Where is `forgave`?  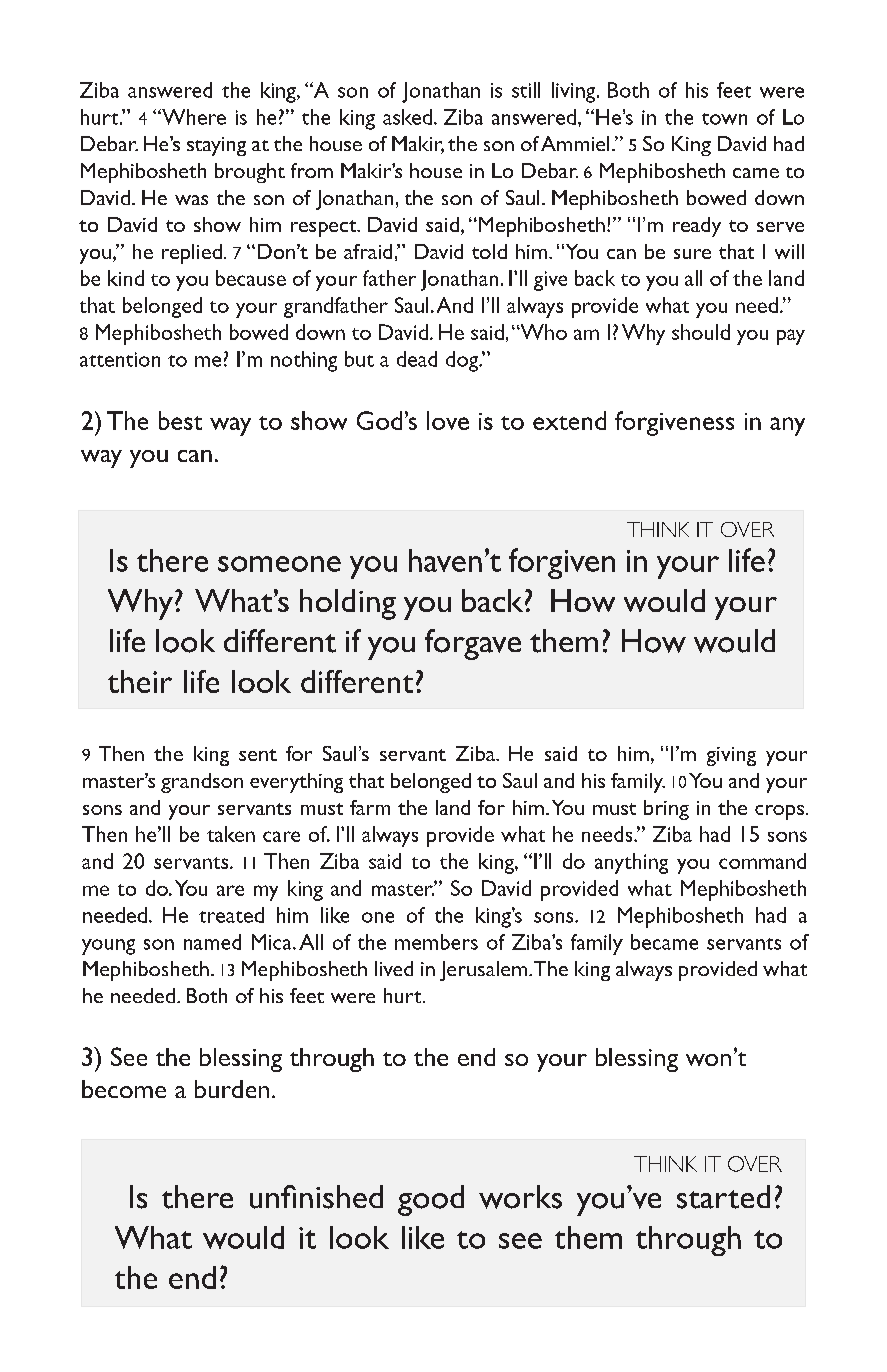
forgave is located at coordinates (473, 644).
